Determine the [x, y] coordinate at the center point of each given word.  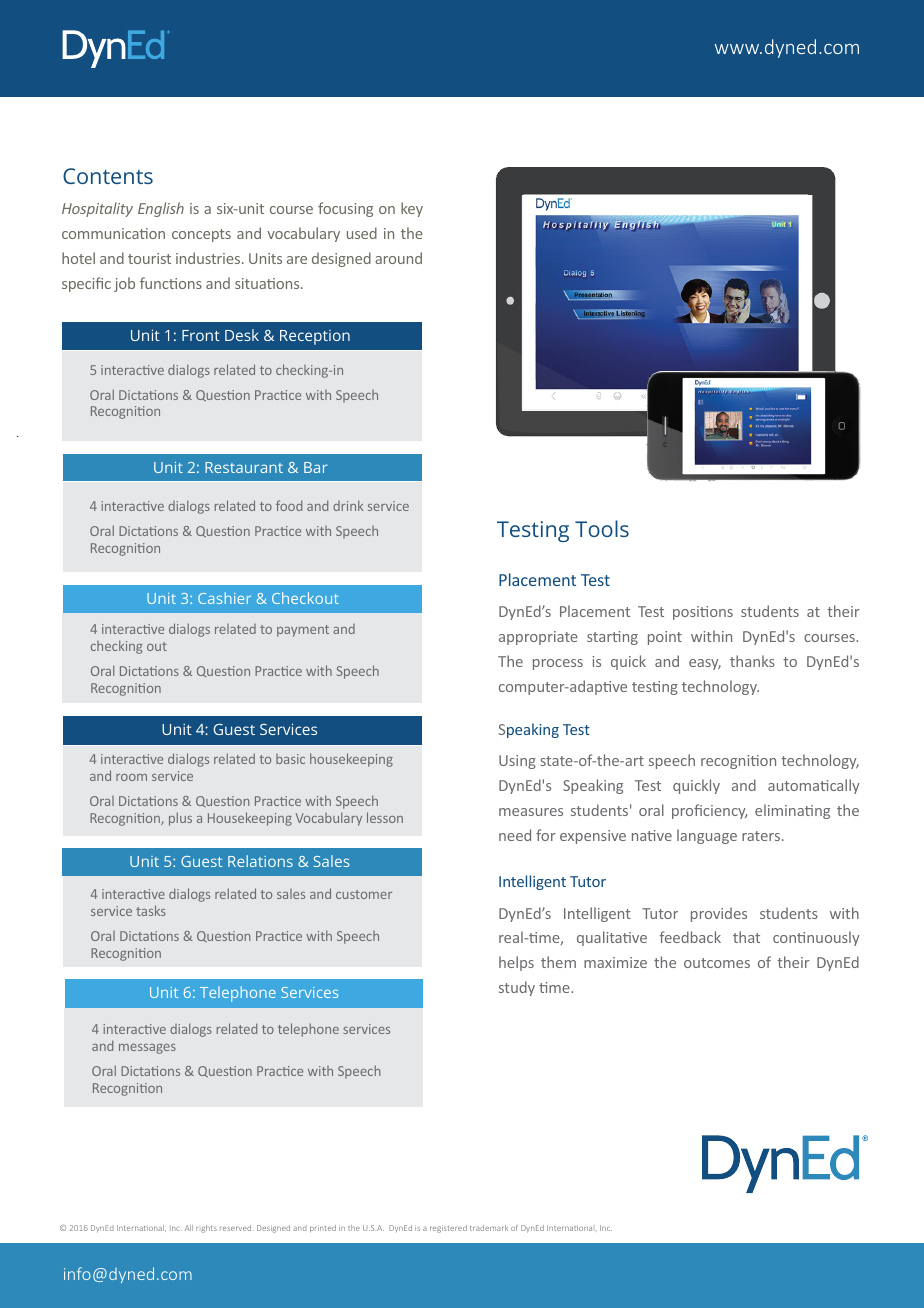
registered [448, 1229]
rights [206, 1229]
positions [703, 613]
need [515, 835]
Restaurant [244, 467]
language [707, 836]
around [398, 258]
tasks [151, 910]
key [412, 209]
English [161, 209]
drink [348, 505]
